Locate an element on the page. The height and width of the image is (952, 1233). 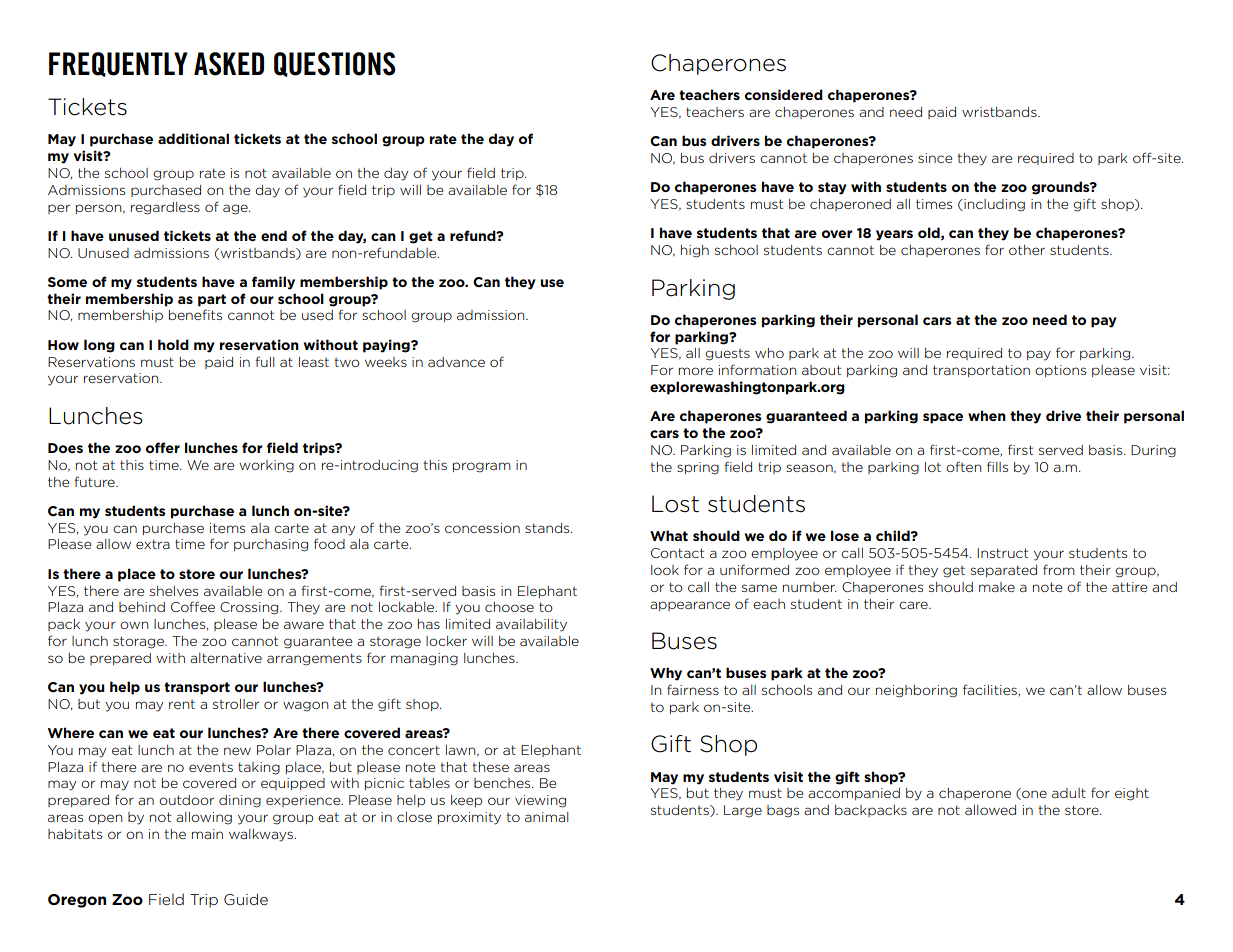
considered is located at coordinates (784, 94).
